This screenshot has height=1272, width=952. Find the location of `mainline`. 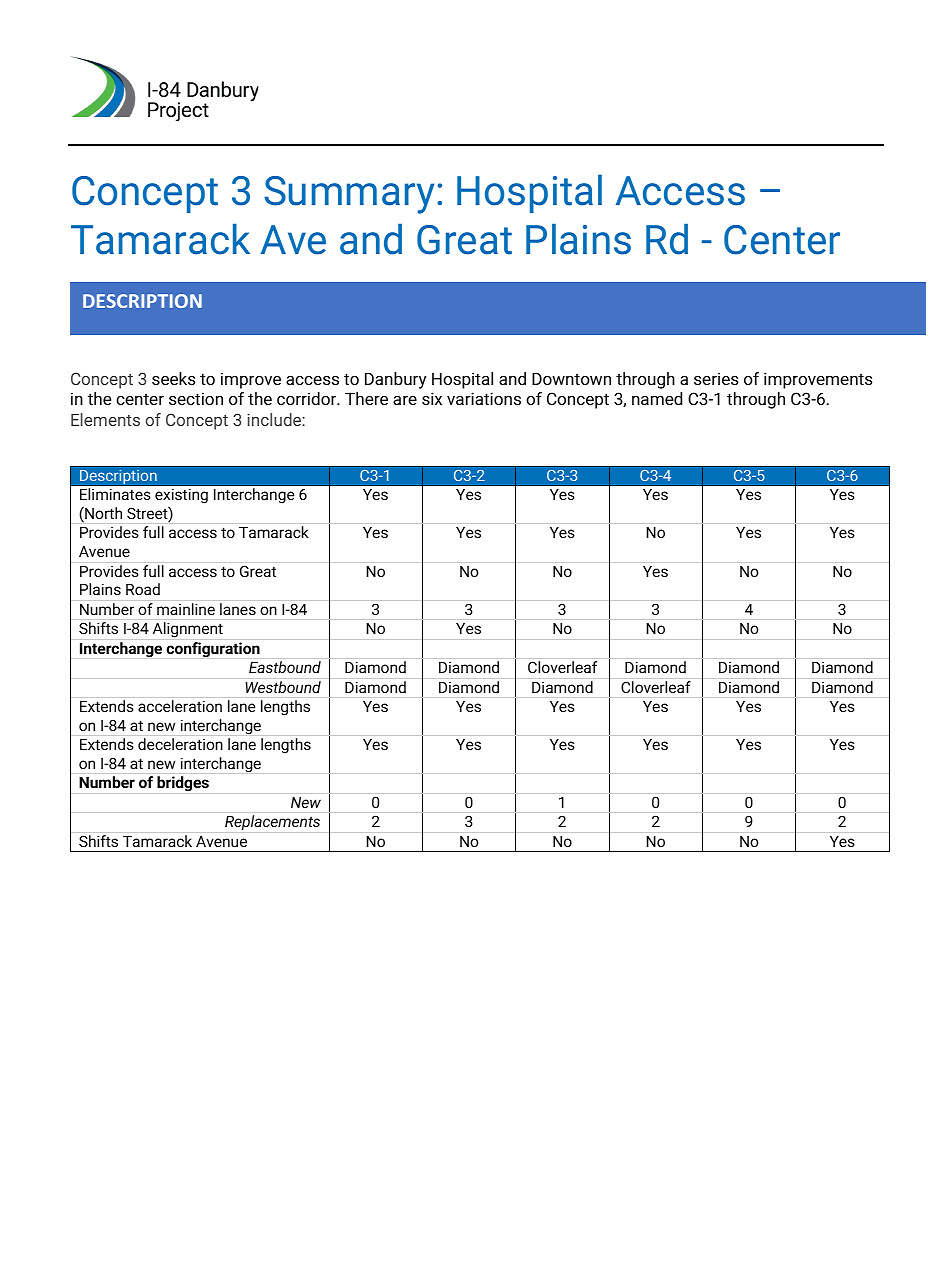

mainline is located at coordinates (186, 609).
